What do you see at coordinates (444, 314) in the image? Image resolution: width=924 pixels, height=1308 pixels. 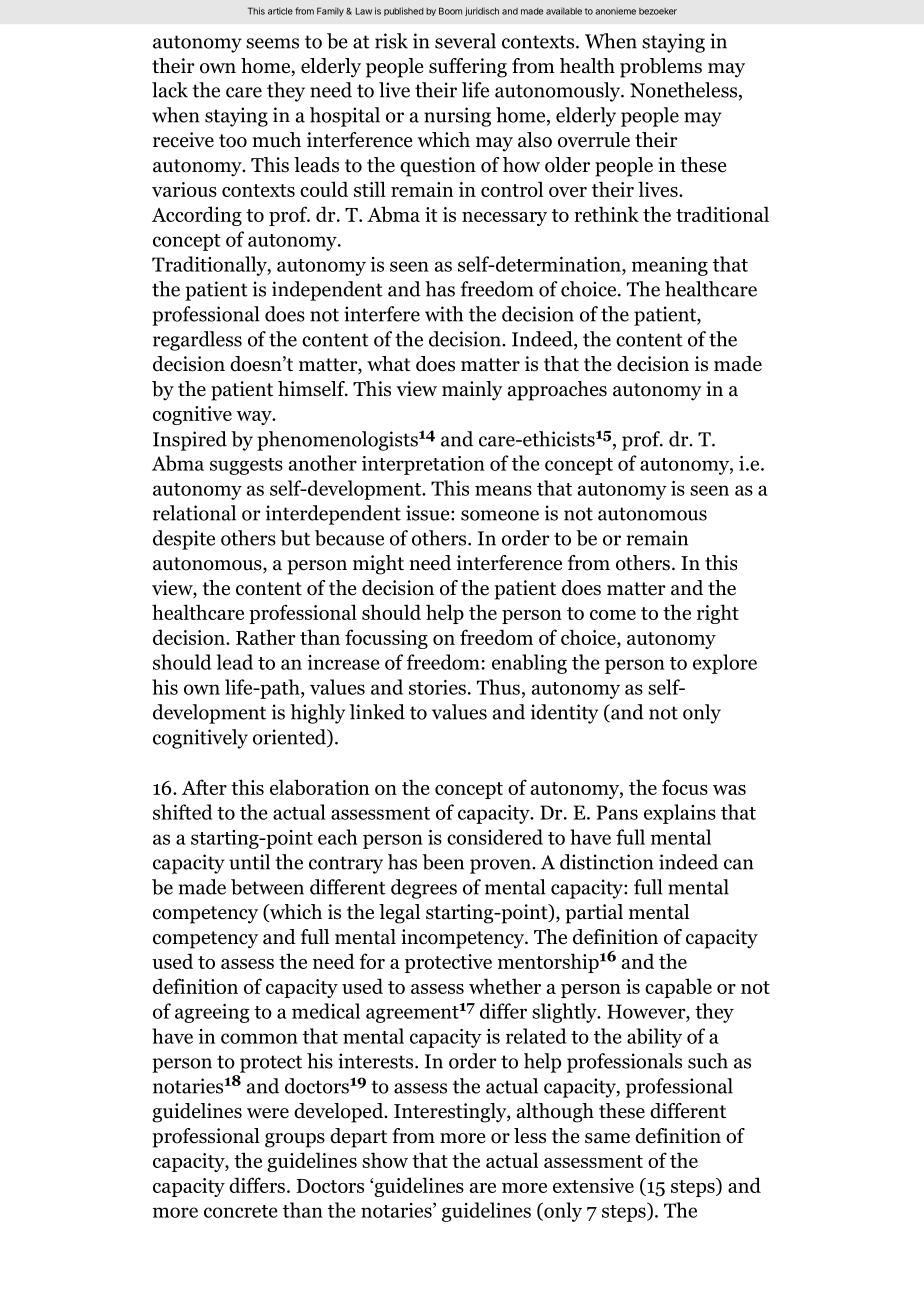 I see `with` at bounding box center [444, 314].
